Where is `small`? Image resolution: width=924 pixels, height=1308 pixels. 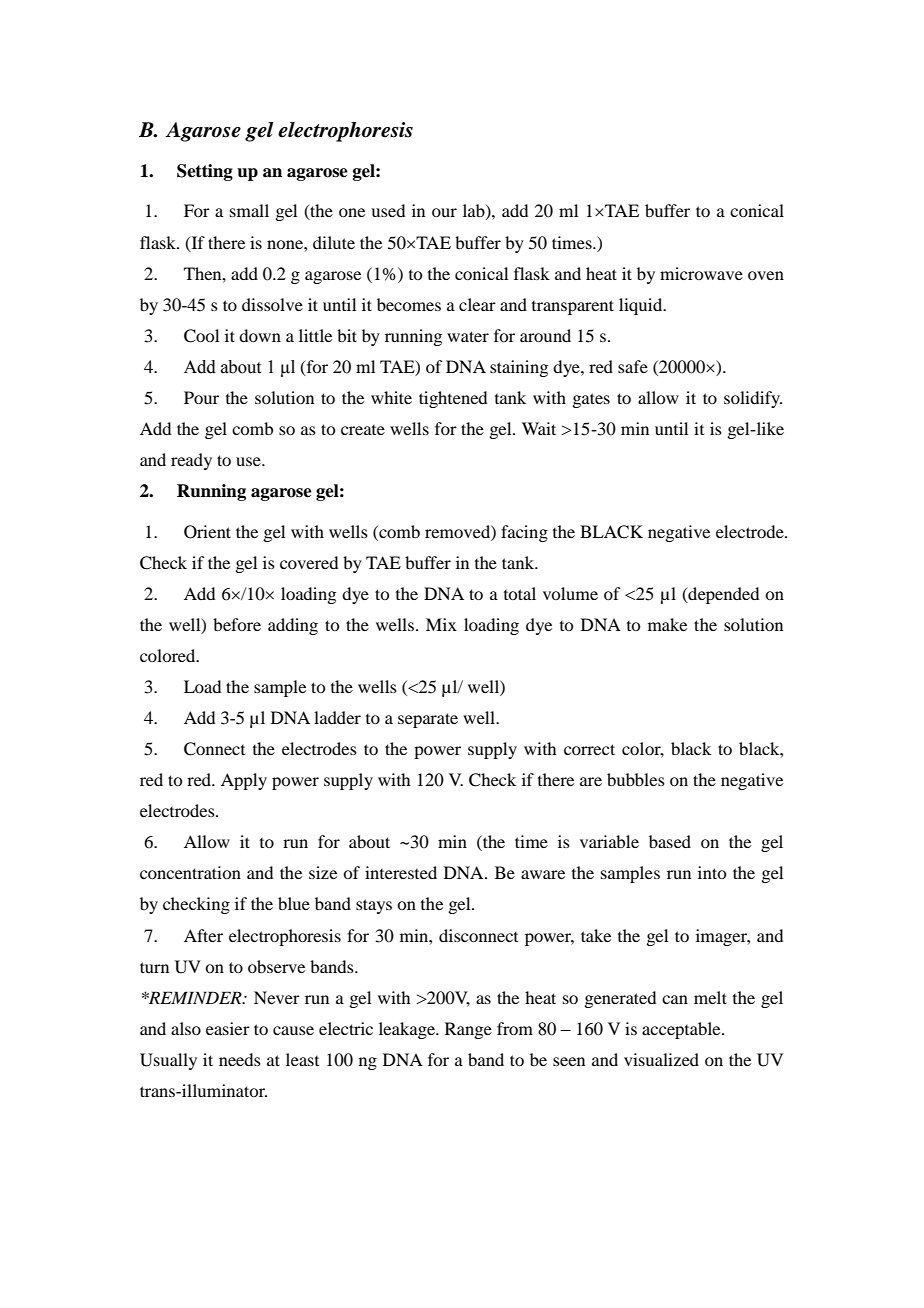
small is located at coordinates (249, 210).
